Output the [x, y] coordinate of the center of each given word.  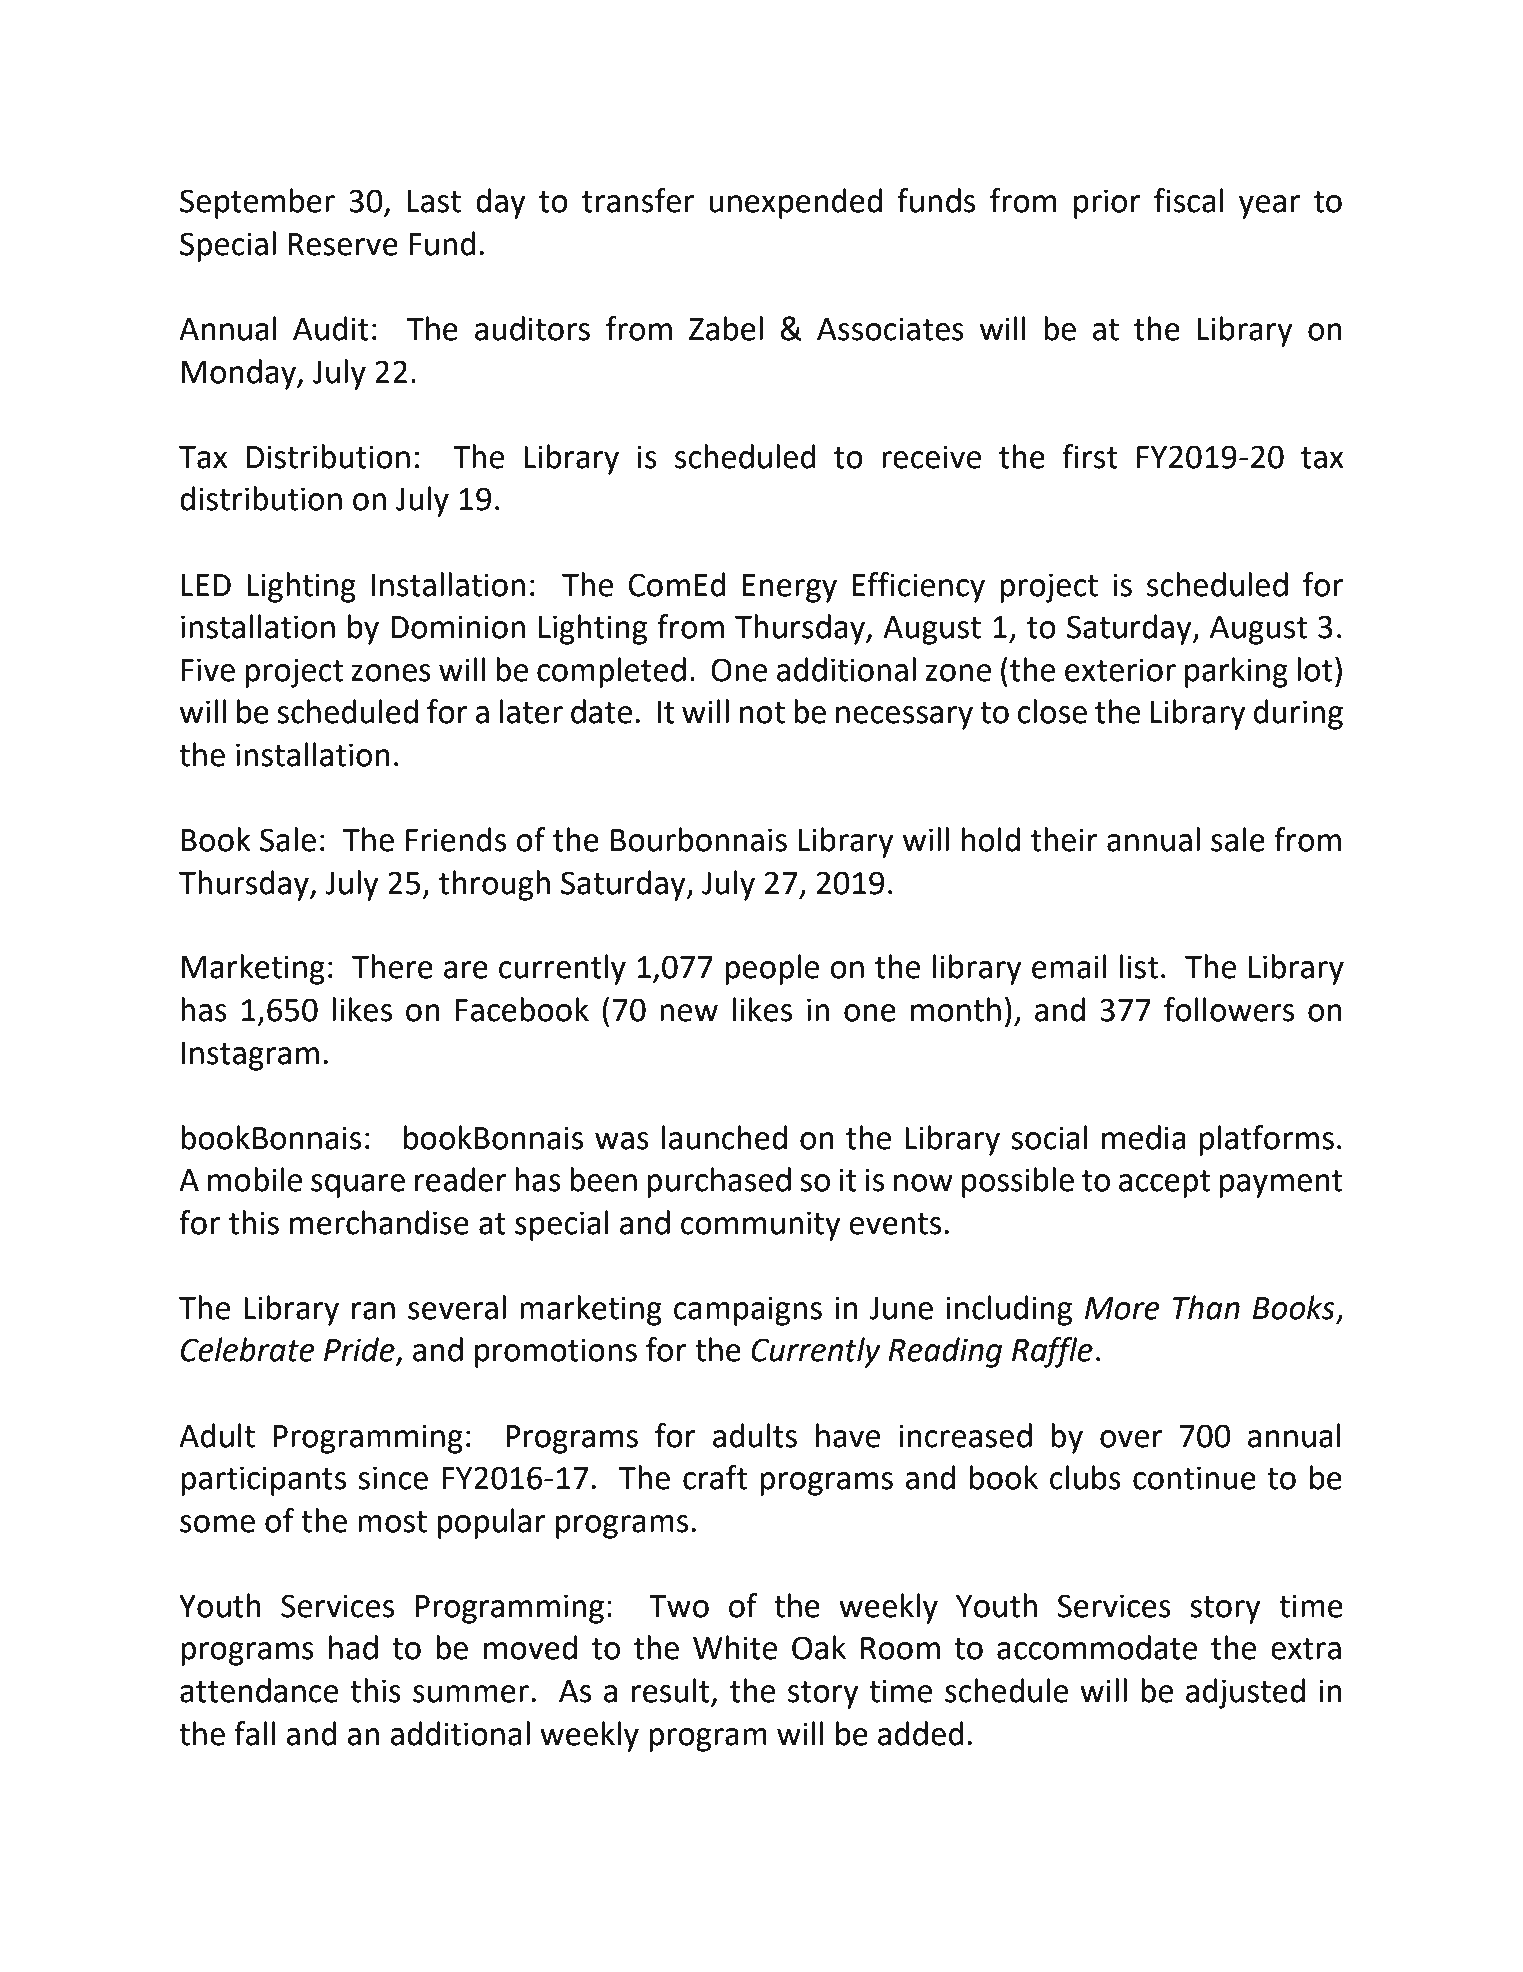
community [761, 1226]
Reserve [343, 244]
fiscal [1189, 200]
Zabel [726, 328]
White [735, 1647]
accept [1164, 1184]
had [353, 1647]
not [762, 713]
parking [1236, 672]
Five [208, 670]
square [358, 1186]
